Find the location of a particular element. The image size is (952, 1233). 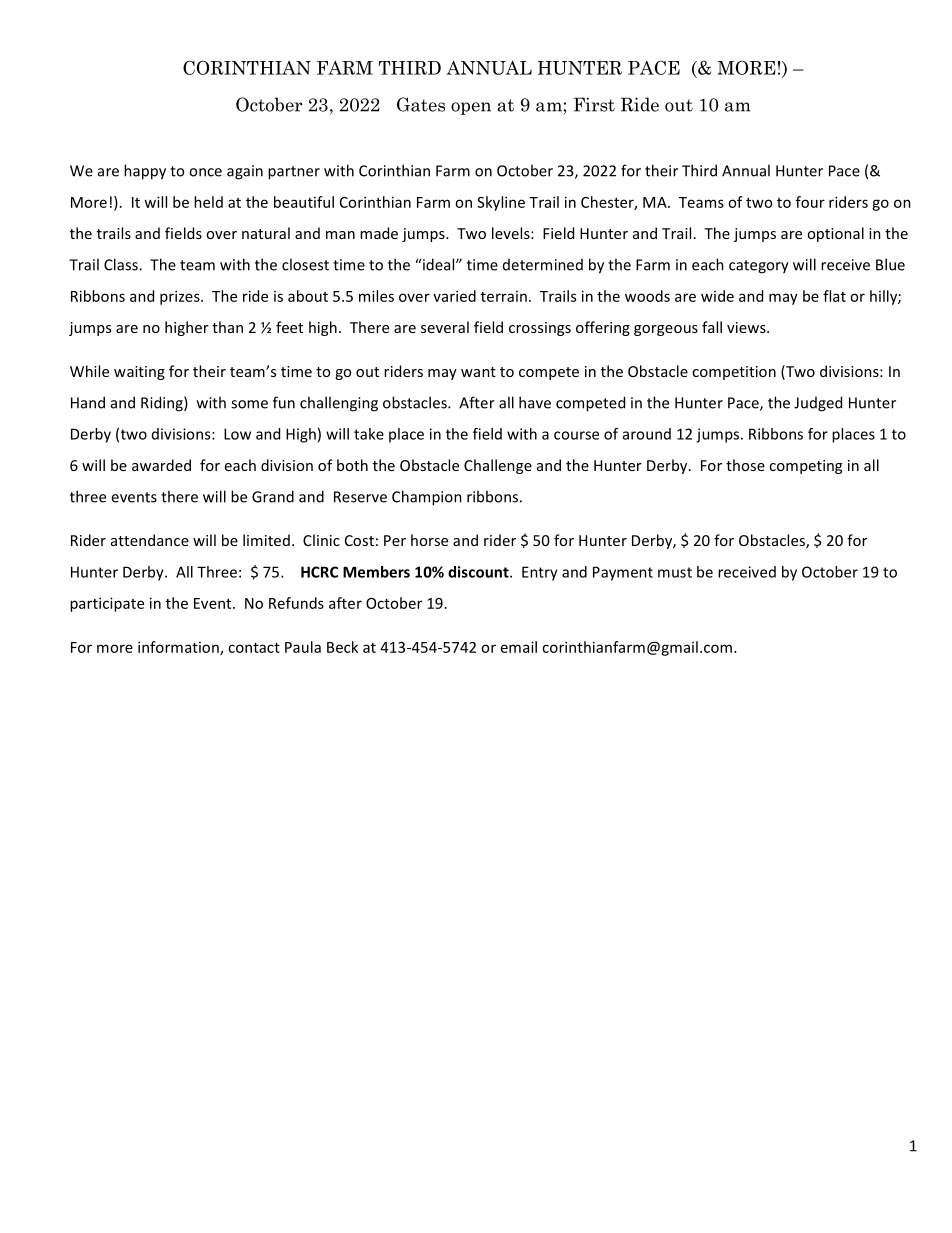

must is located at coordinates (675, 572).
